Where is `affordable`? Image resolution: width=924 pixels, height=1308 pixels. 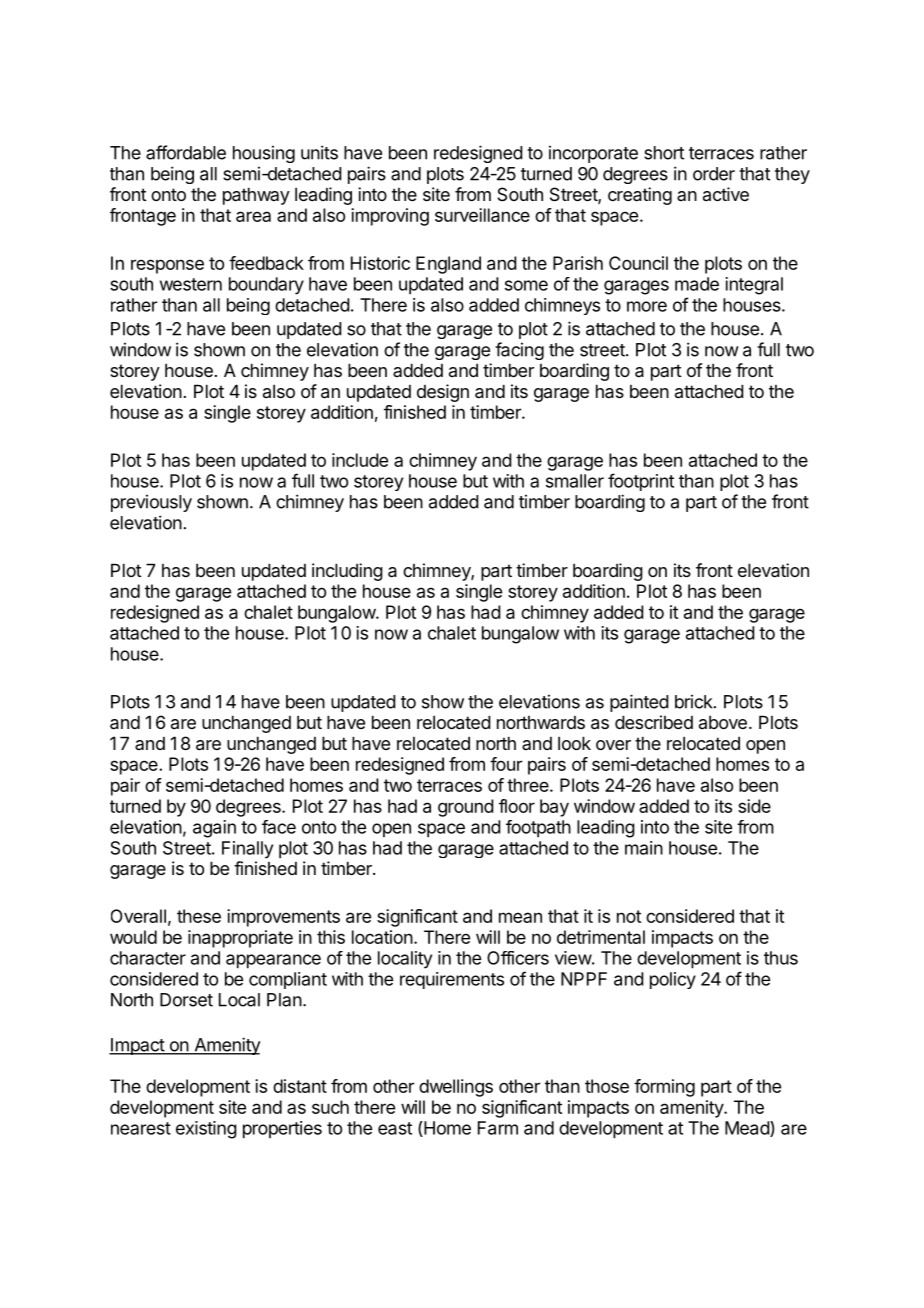 affordable is located at coordinates (186, 152).
